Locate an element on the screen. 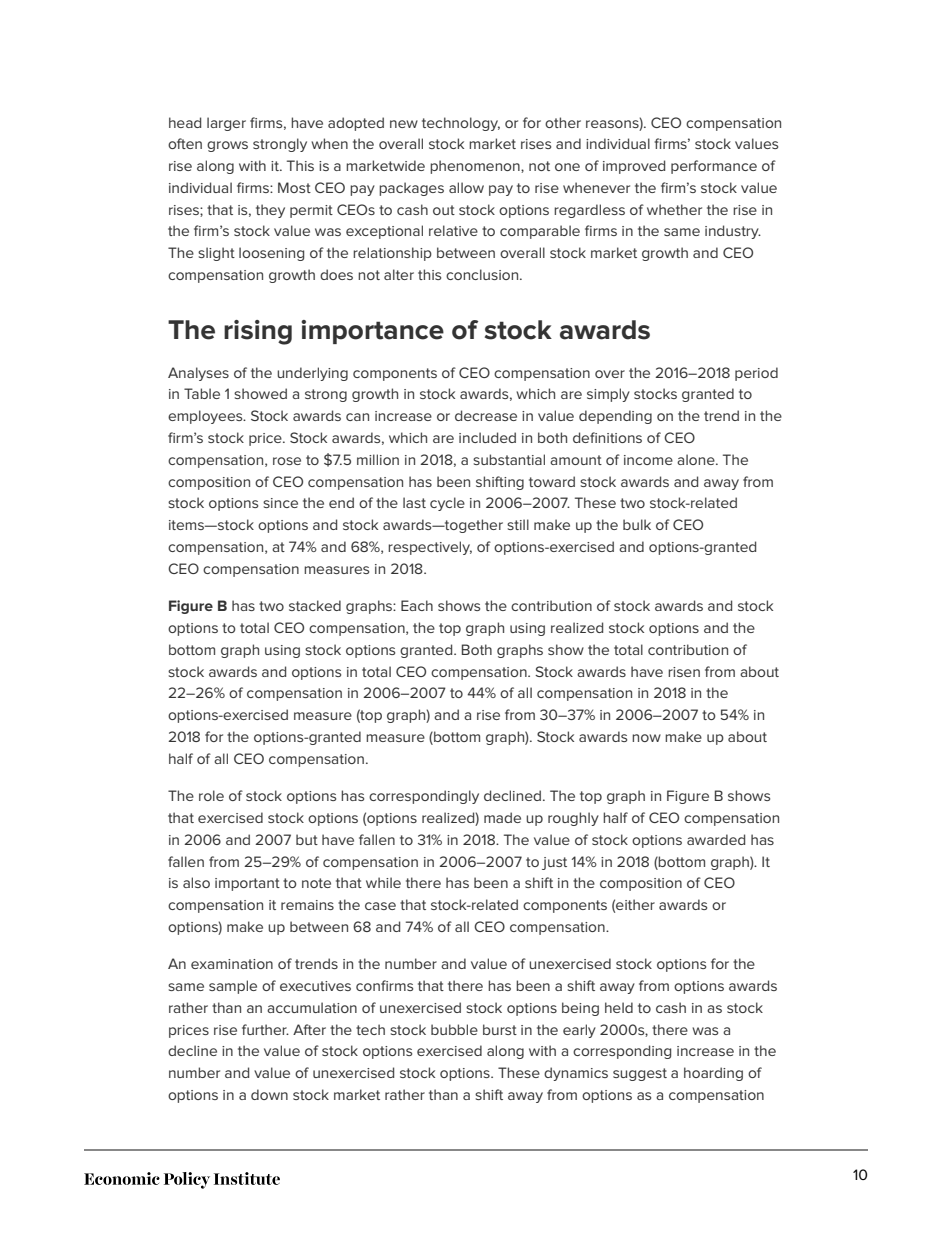 This screenshot has width=952, height=1233. stacked is located at coordinates (315, 605).
